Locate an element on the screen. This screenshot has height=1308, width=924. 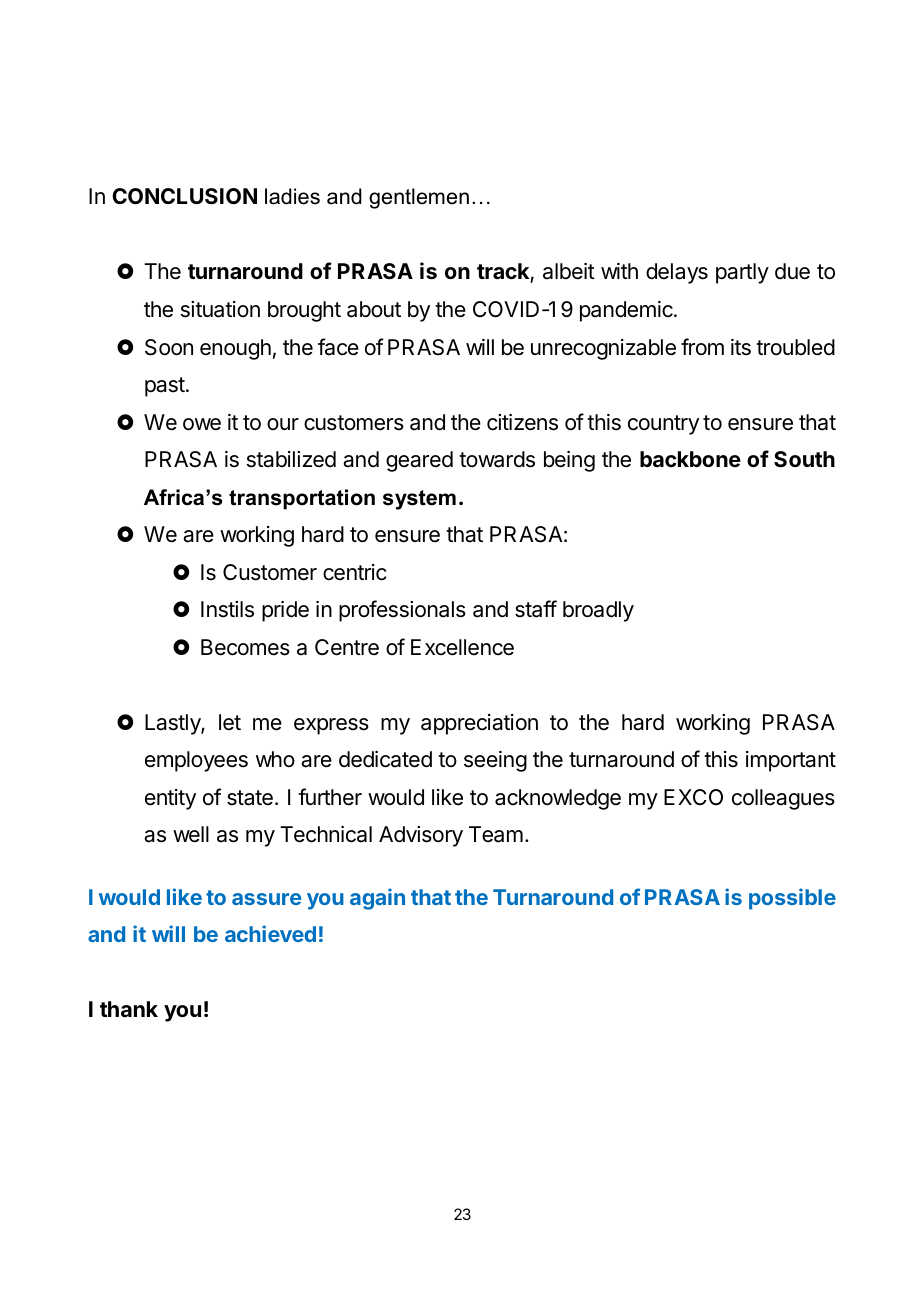
possible is located at coordinates (792, 899).
